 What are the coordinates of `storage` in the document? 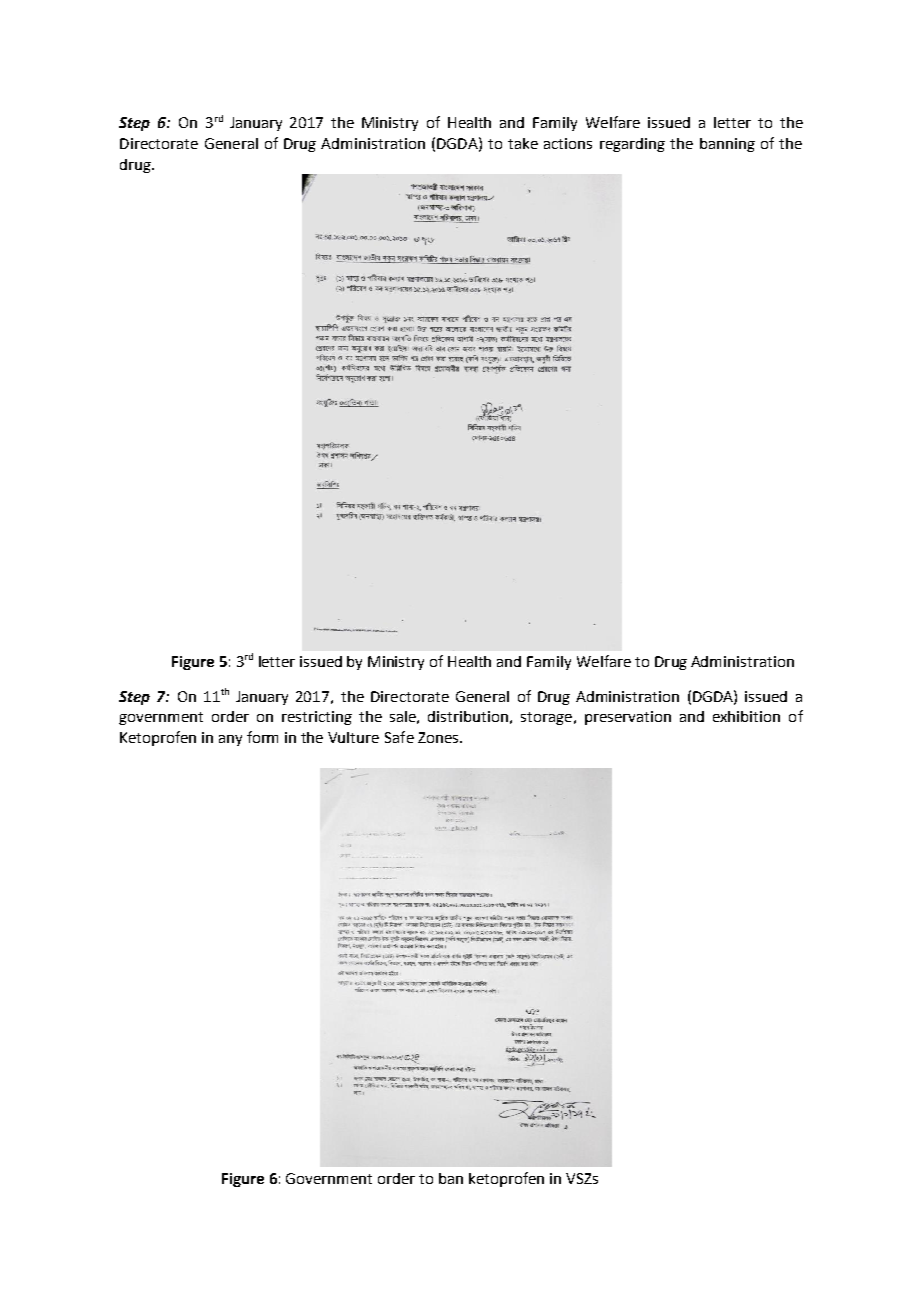 It's located at (546, 718).
